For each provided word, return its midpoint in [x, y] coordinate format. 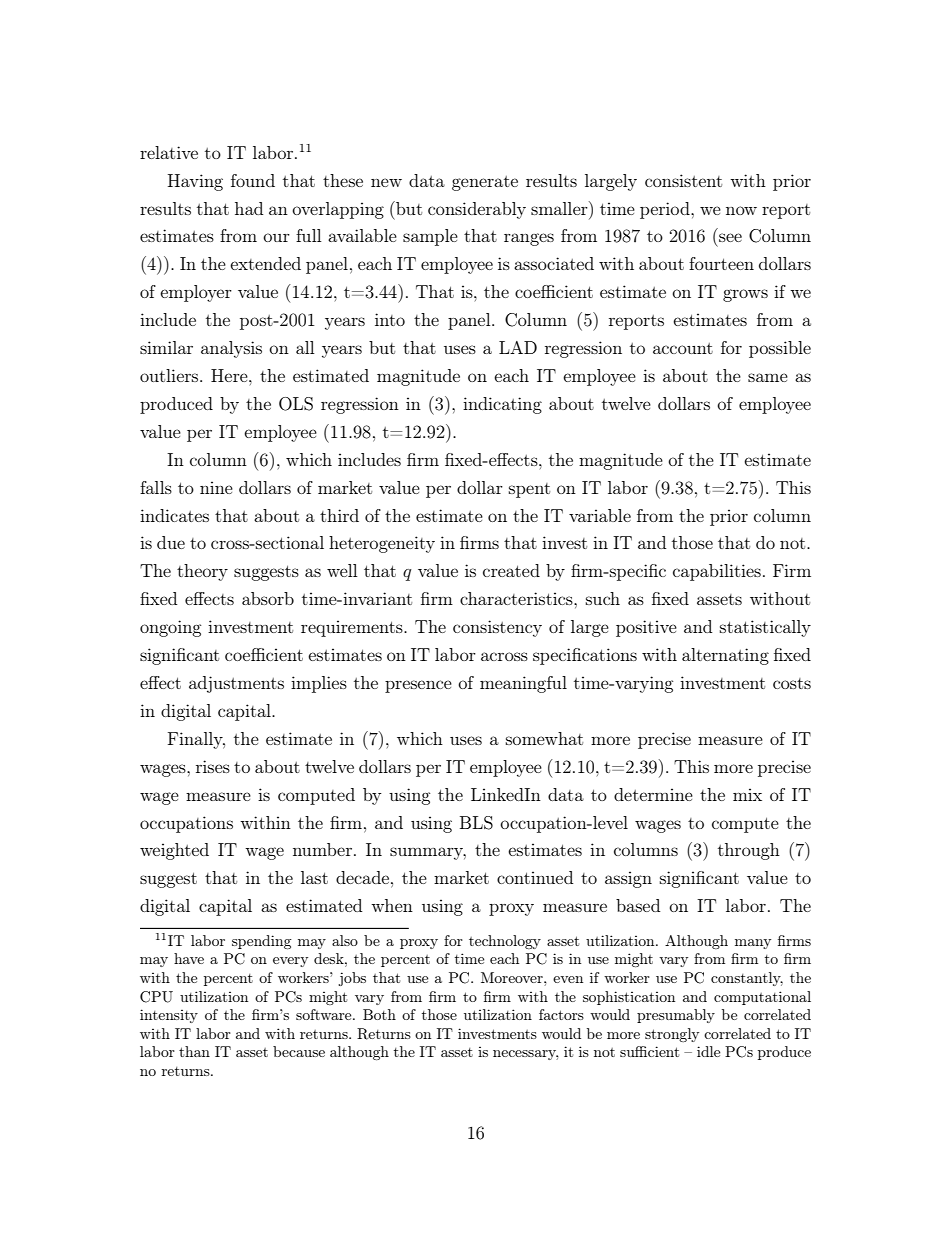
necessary [526, 1055]
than [194, 1051]
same [768, 377]
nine [216, 487]
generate [485, 183]
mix [747, 794]
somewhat [544, 738]
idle [708, 1051]
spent [529, 490]
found [253, 180]
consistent [683, 180]
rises [213, 766]
